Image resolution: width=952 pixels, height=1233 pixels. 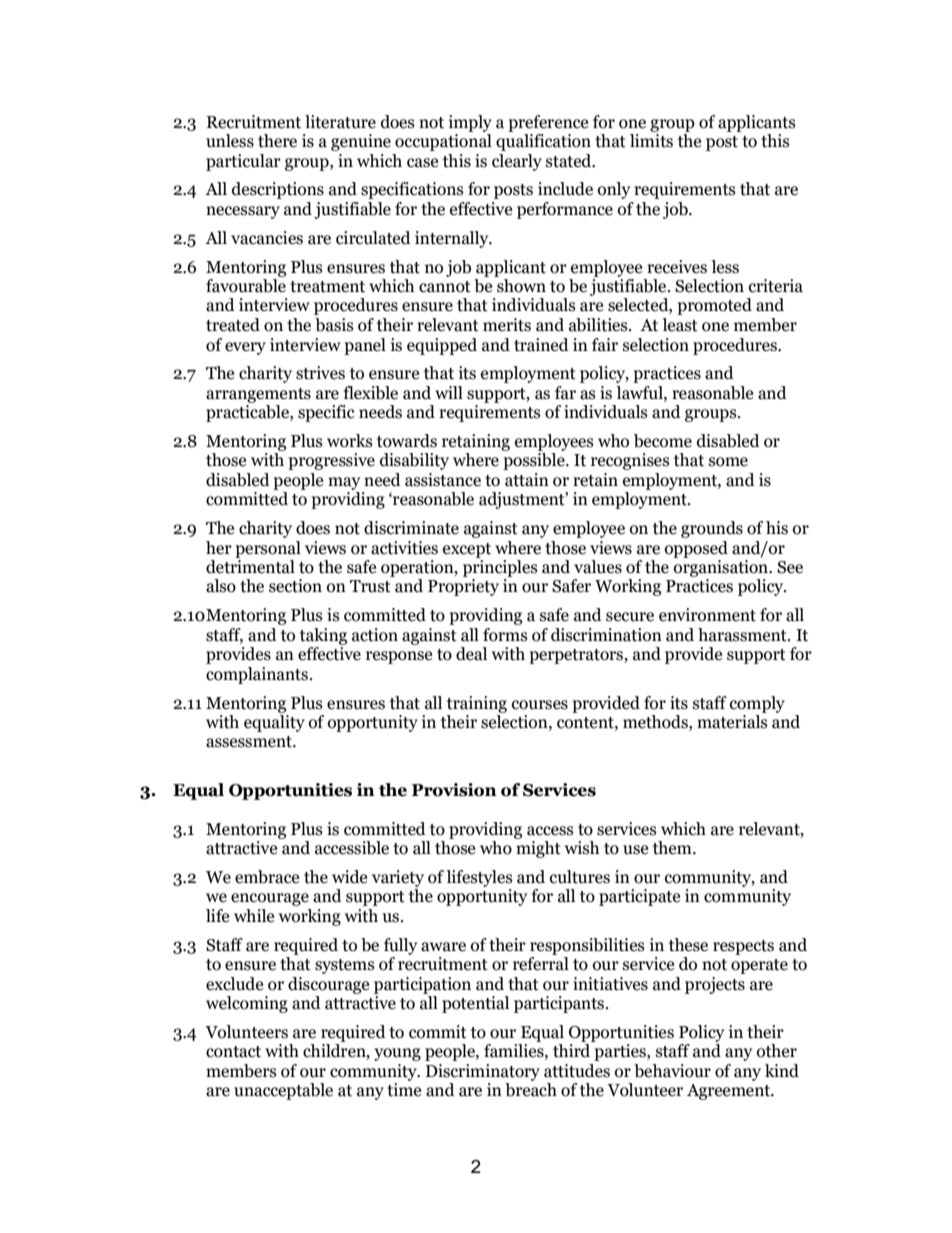 I want to click on forms, so click(x=505, y=635).
